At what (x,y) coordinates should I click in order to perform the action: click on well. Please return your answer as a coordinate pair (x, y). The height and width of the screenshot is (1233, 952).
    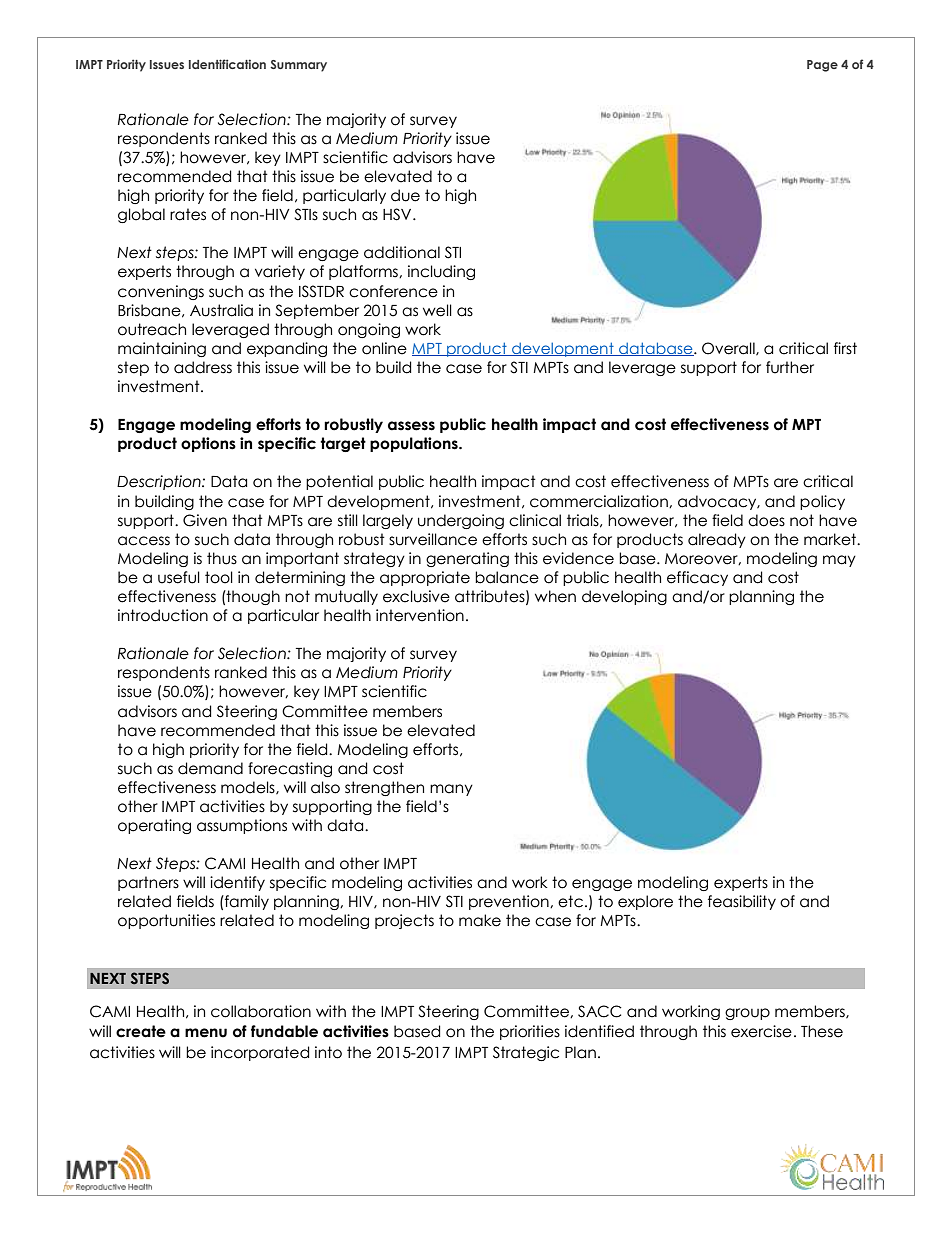
    Looking at the image, I should click on (437, 310).
